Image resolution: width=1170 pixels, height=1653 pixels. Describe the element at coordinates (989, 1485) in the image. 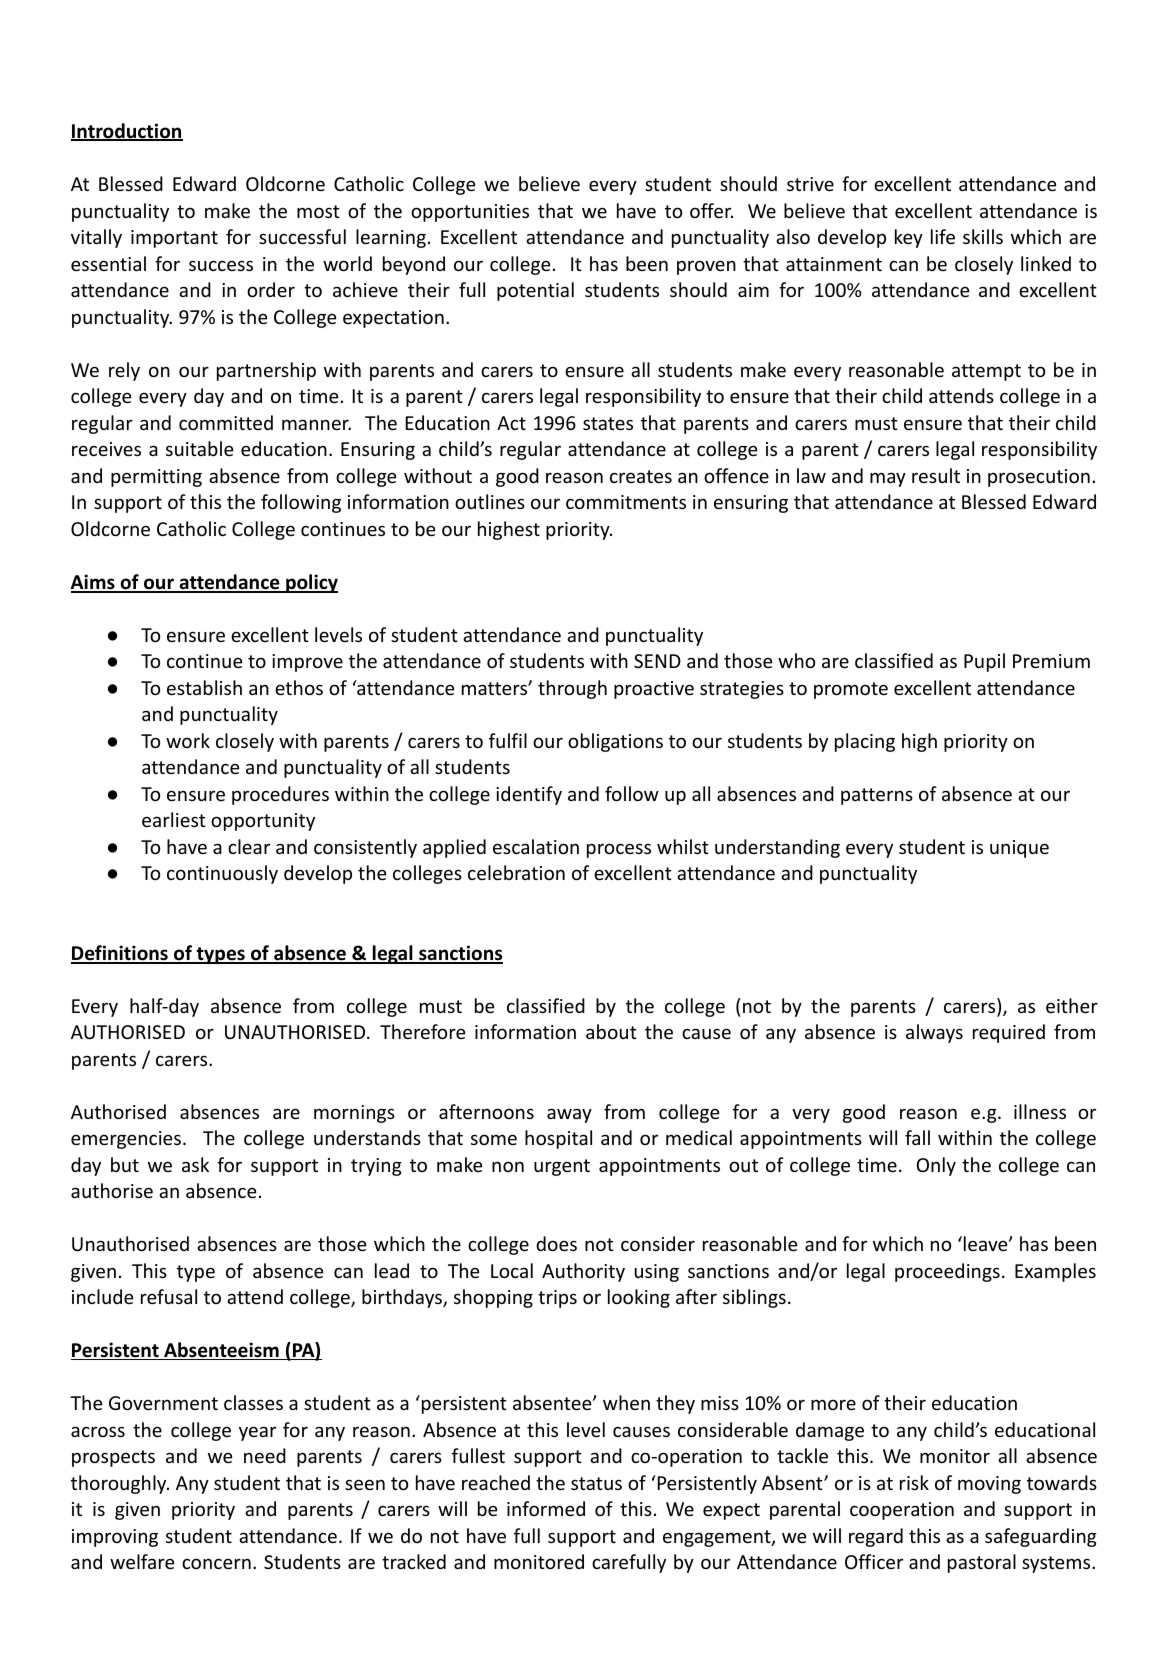

I see `moving` at that location.
